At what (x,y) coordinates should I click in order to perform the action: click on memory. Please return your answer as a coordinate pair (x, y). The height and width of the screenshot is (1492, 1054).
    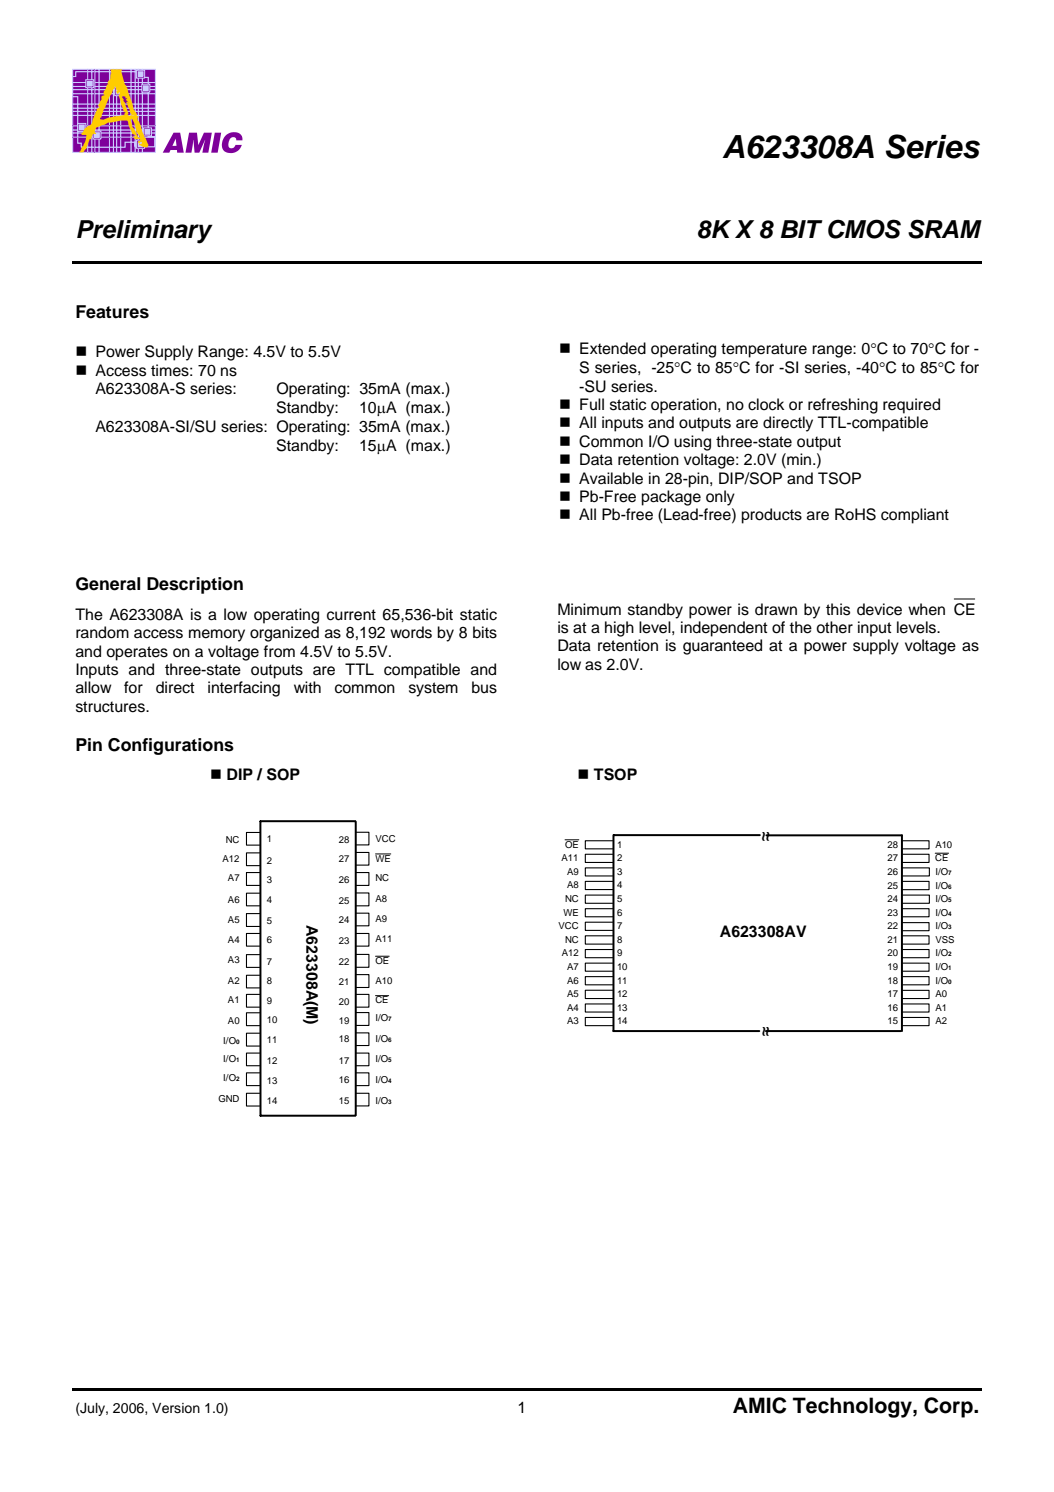
    Looking at the image, I should click on (217, 635).
